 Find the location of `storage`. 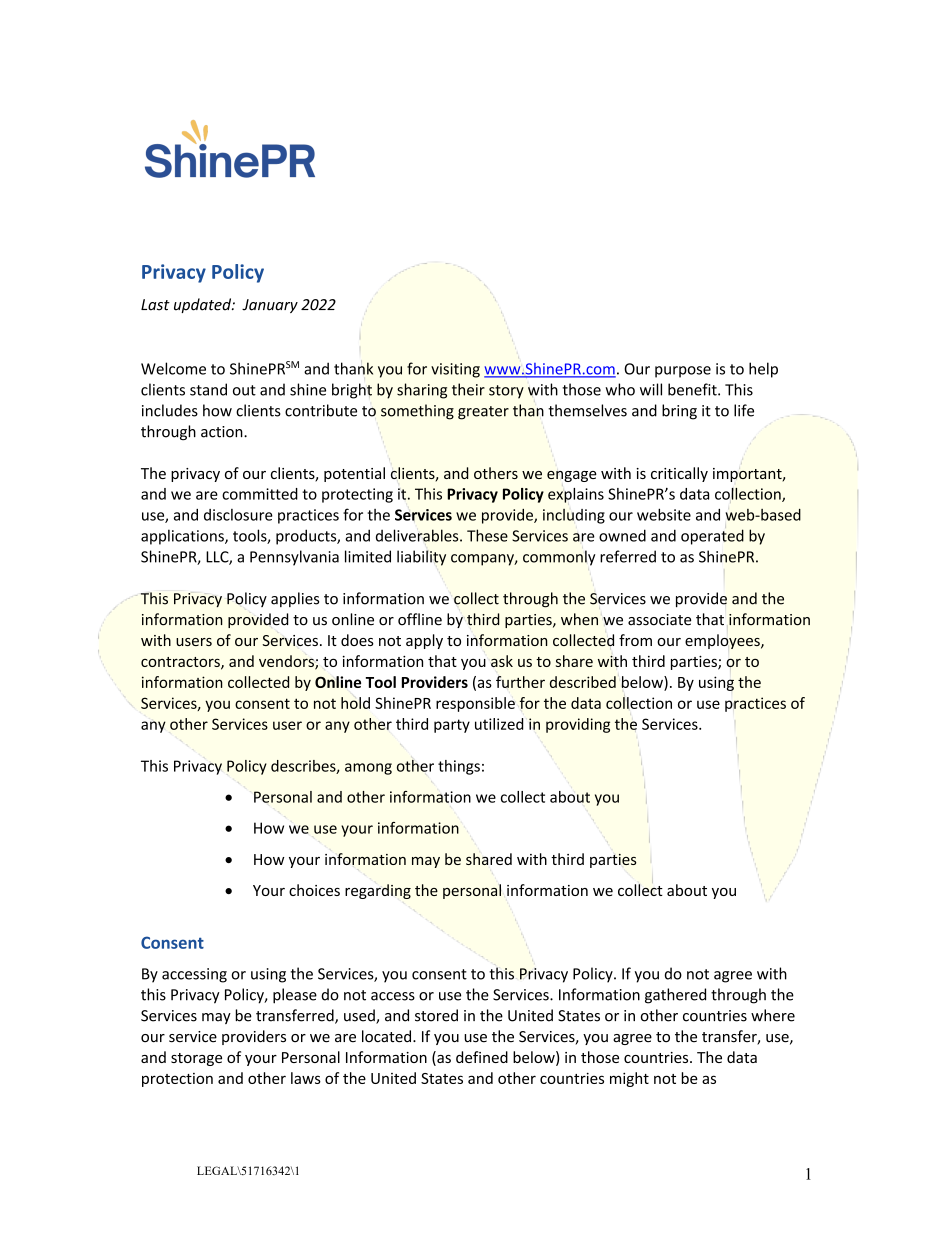

storage is located at coordinates (196, 1059).
